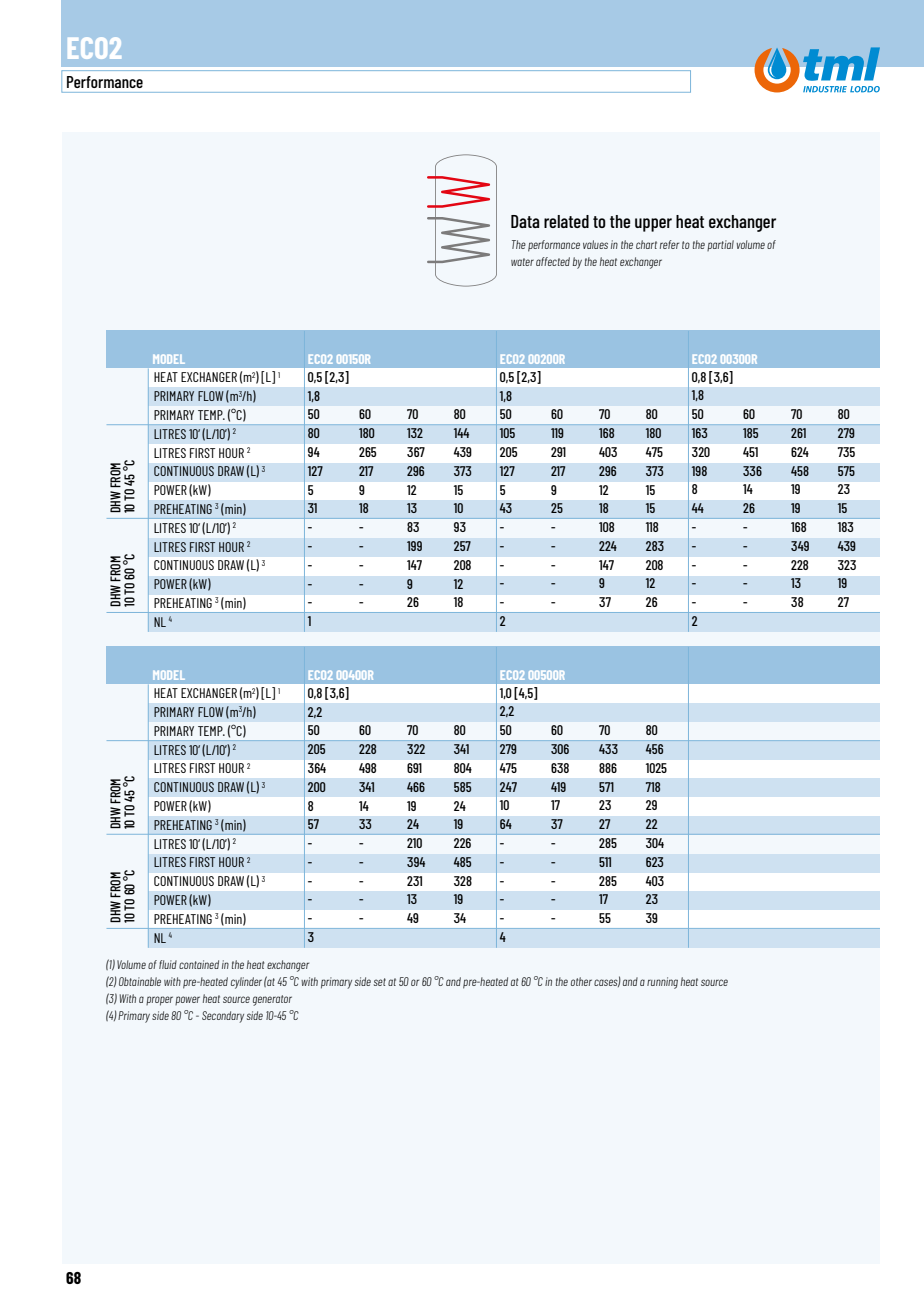  Describe the element at coordinates (223, 1017) in the screenshot. I see `Secondary` at that location.
